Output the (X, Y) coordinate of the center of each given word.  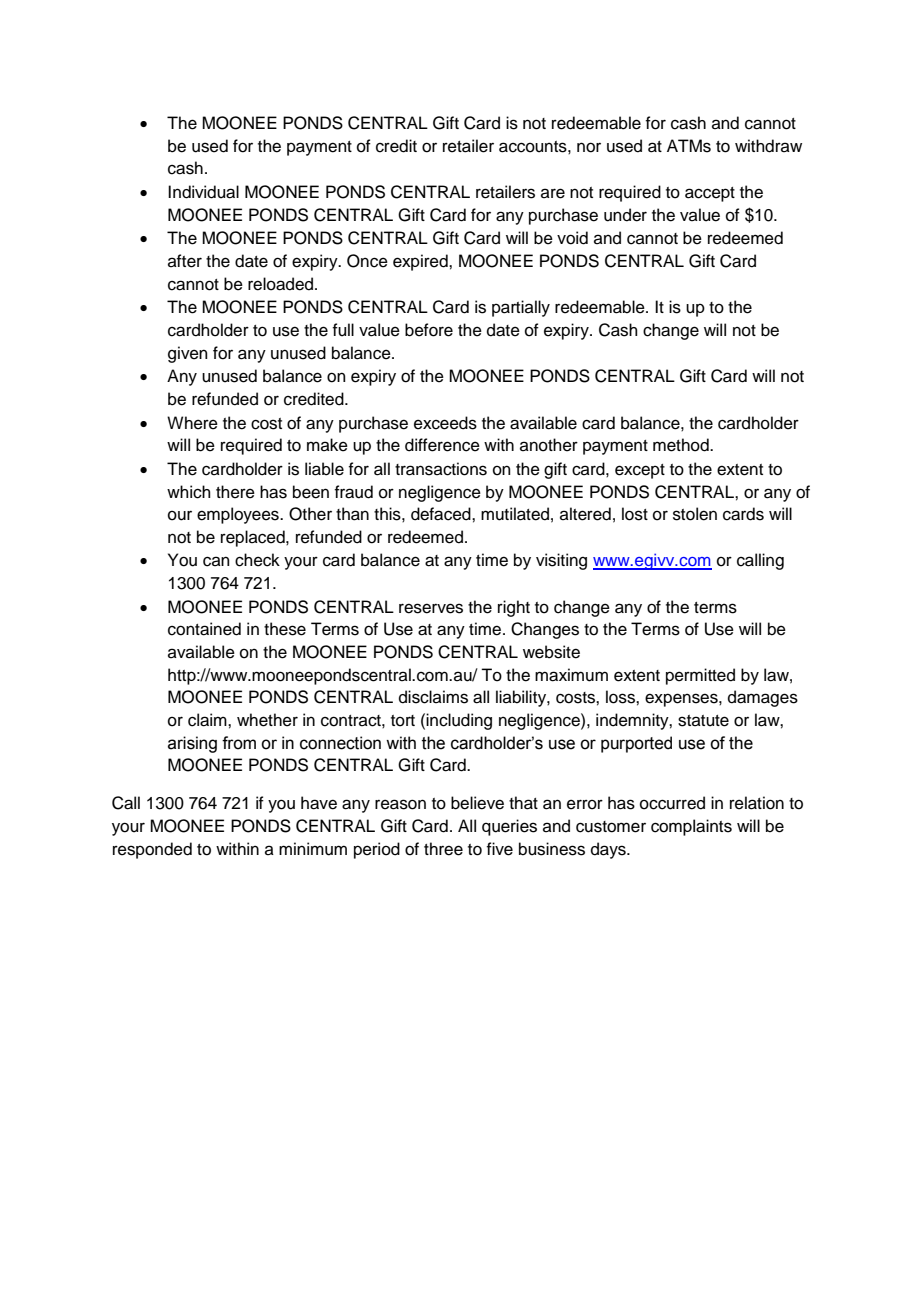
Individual (203, 192)
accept (710, 194)
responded (152, 850)
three (443, 849)
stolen (695, 514)
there (235, 492)
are (553, 193)
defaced (442, 514)
